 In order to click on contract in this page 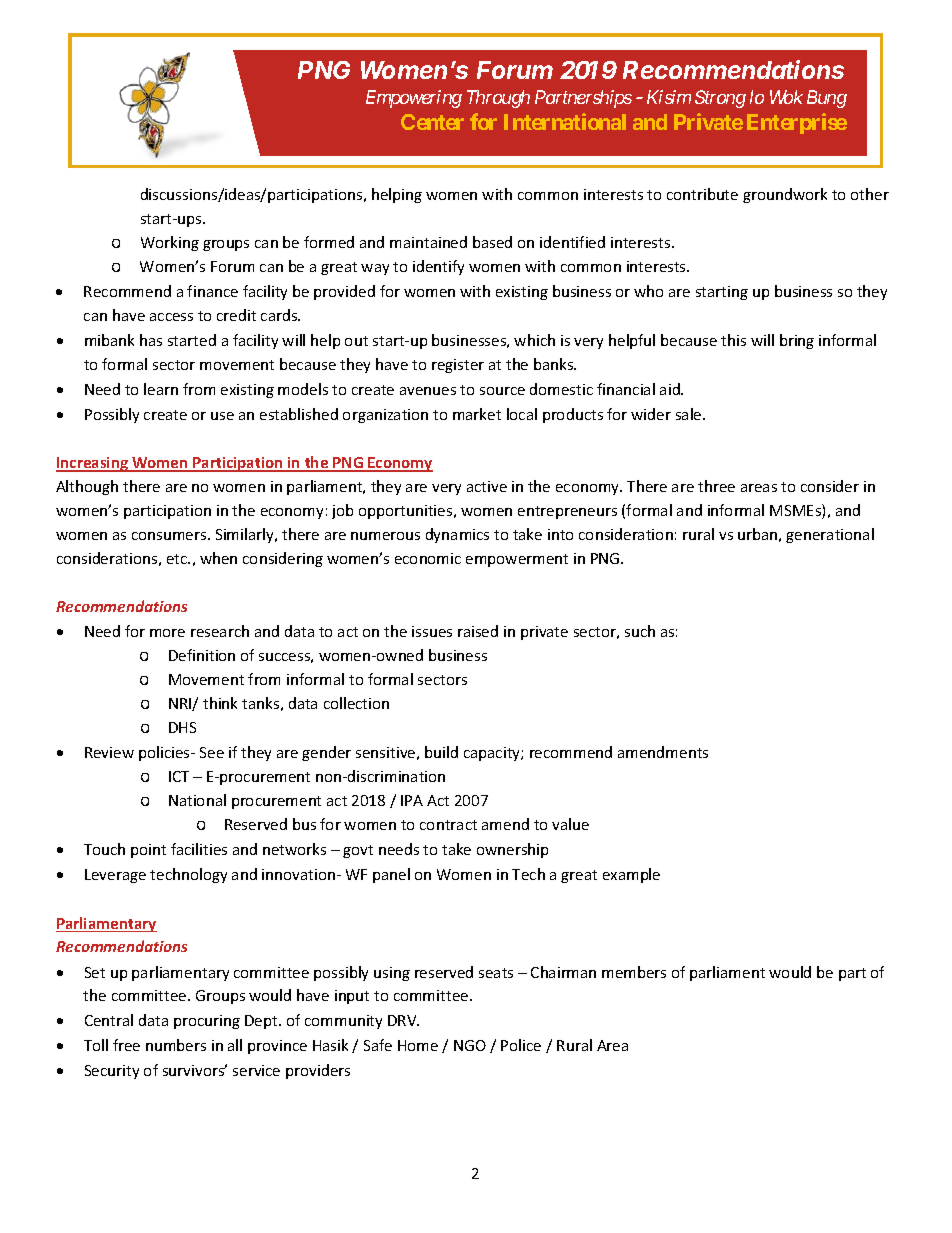, I will do `click(448, 825)`.
